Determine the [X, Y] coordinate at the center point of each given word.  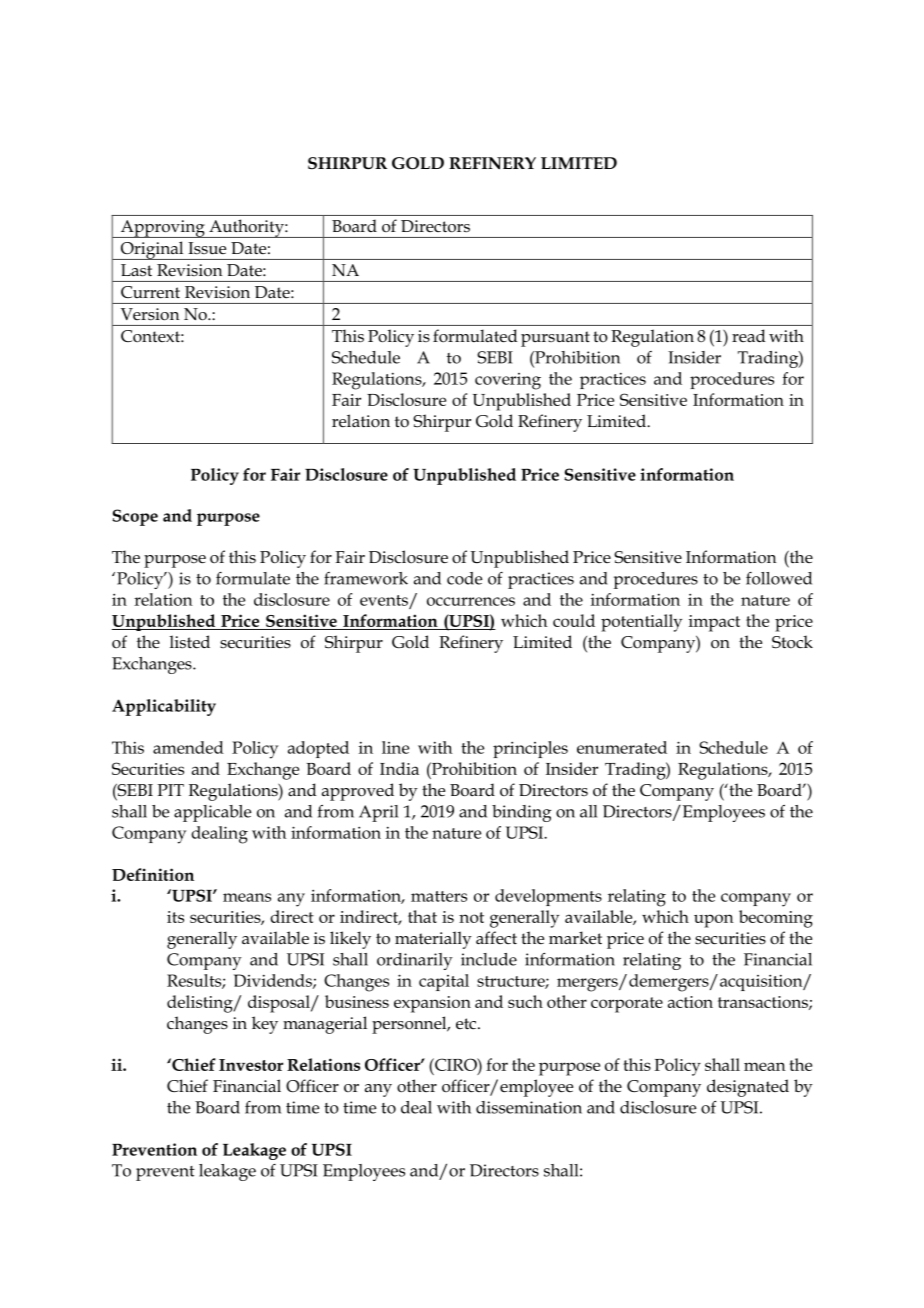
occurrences [471, 601]
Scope [135, 517]
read [749, 335]
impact [714, 623]
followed [779, 578]
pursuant [555, 339]
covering [508, 381]
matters [439, 896]
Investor [251, 1065]
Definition [153, 874]
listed [190, 642]
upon [714, 921]
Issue [207, 248]
